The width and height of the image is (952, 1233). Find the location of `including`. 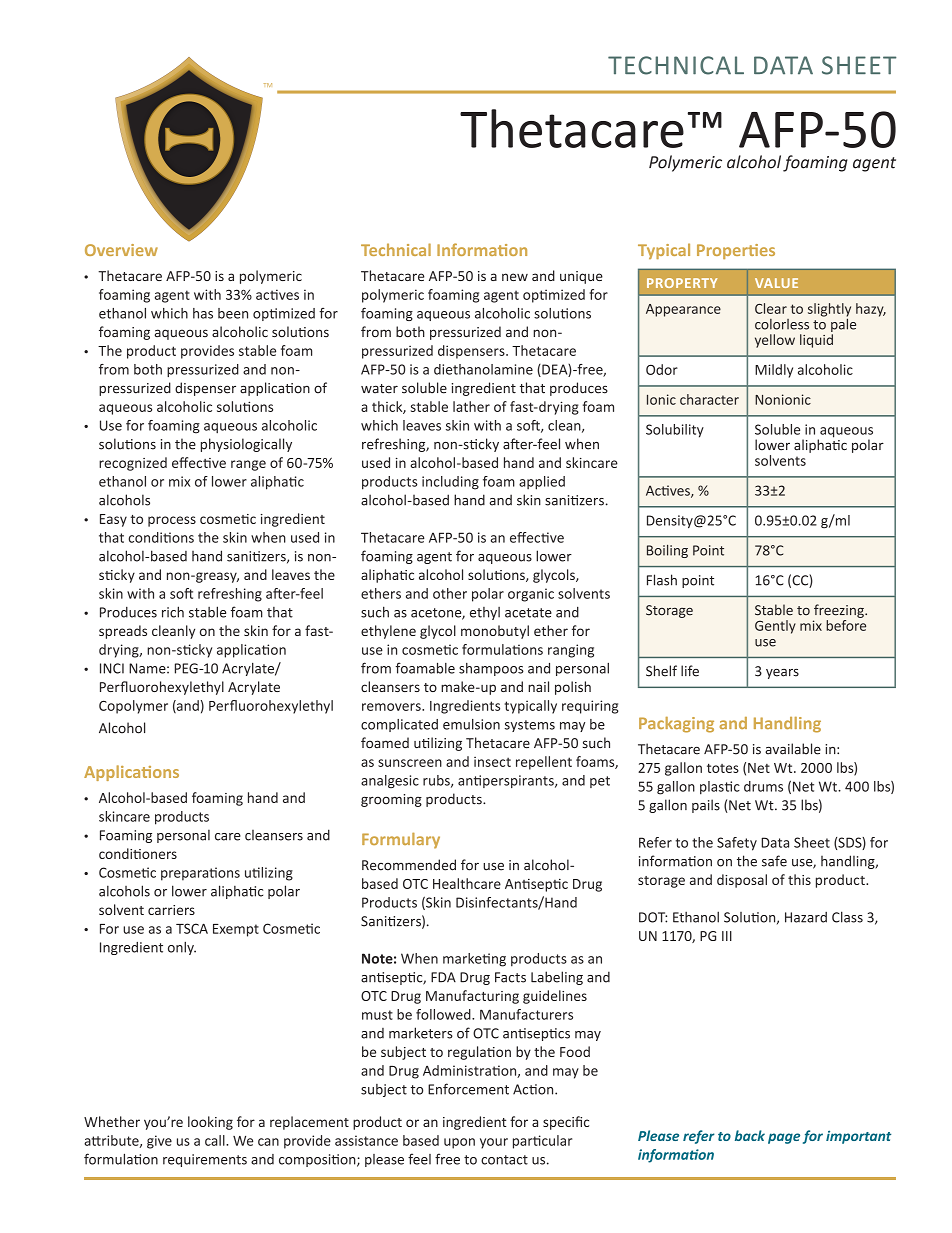

including is located at coordinates (450, 483).
